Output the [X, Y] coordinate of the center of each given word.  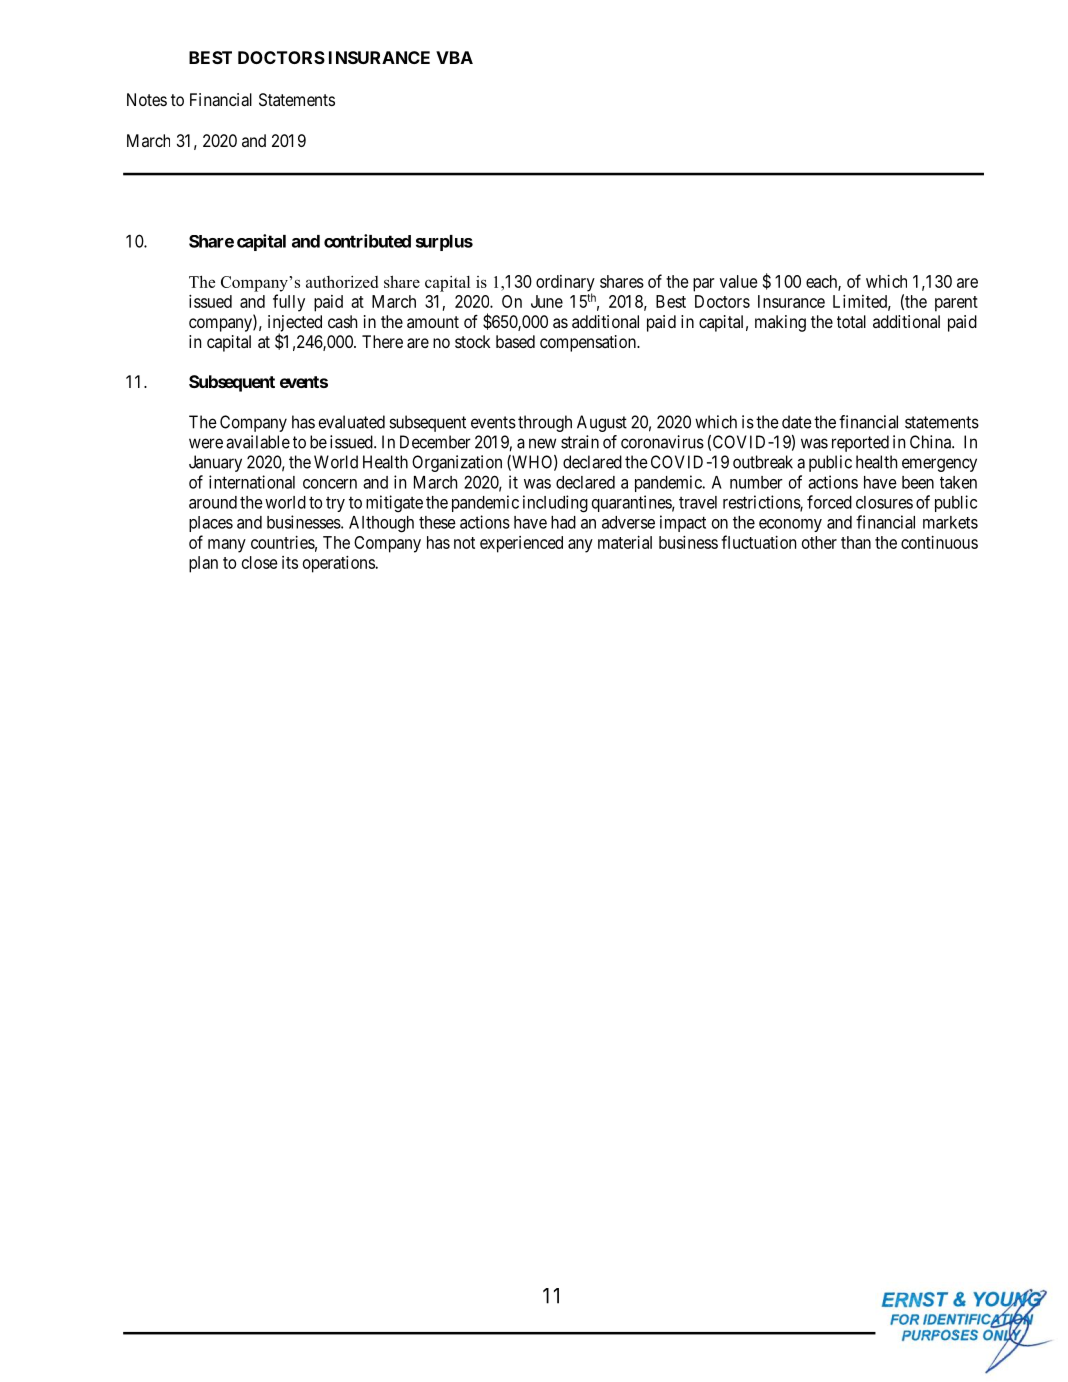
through [545, 423]
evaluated [352, 422]
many [227, 546]
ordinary [565, 284]
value [738, 281]
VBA [454, 57]
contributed [367, 241]
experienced [521, 544]
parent [956, 304]
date [797, 422]
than [856, 542]
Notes [147, 99]
